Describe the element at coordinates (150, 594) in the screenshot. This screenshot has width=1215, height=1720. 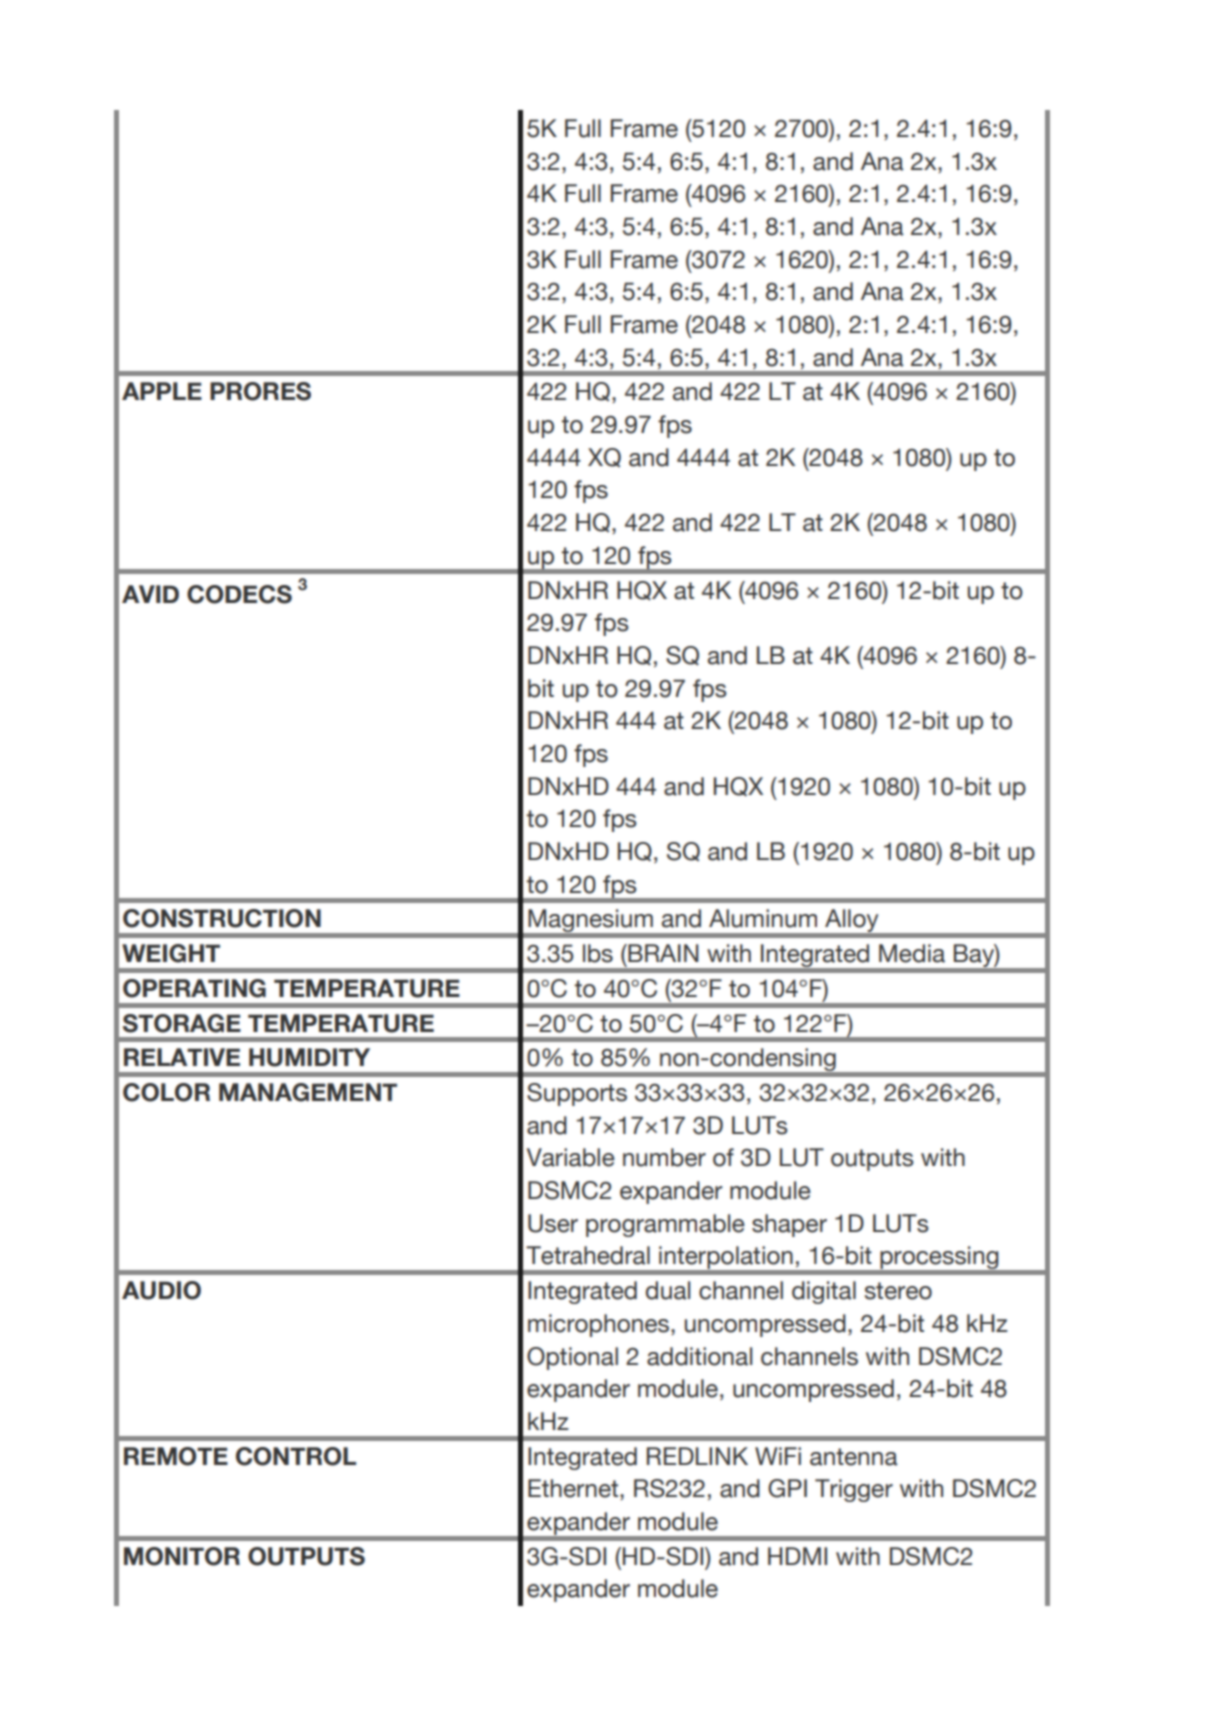
I see `AVID` at that location.
